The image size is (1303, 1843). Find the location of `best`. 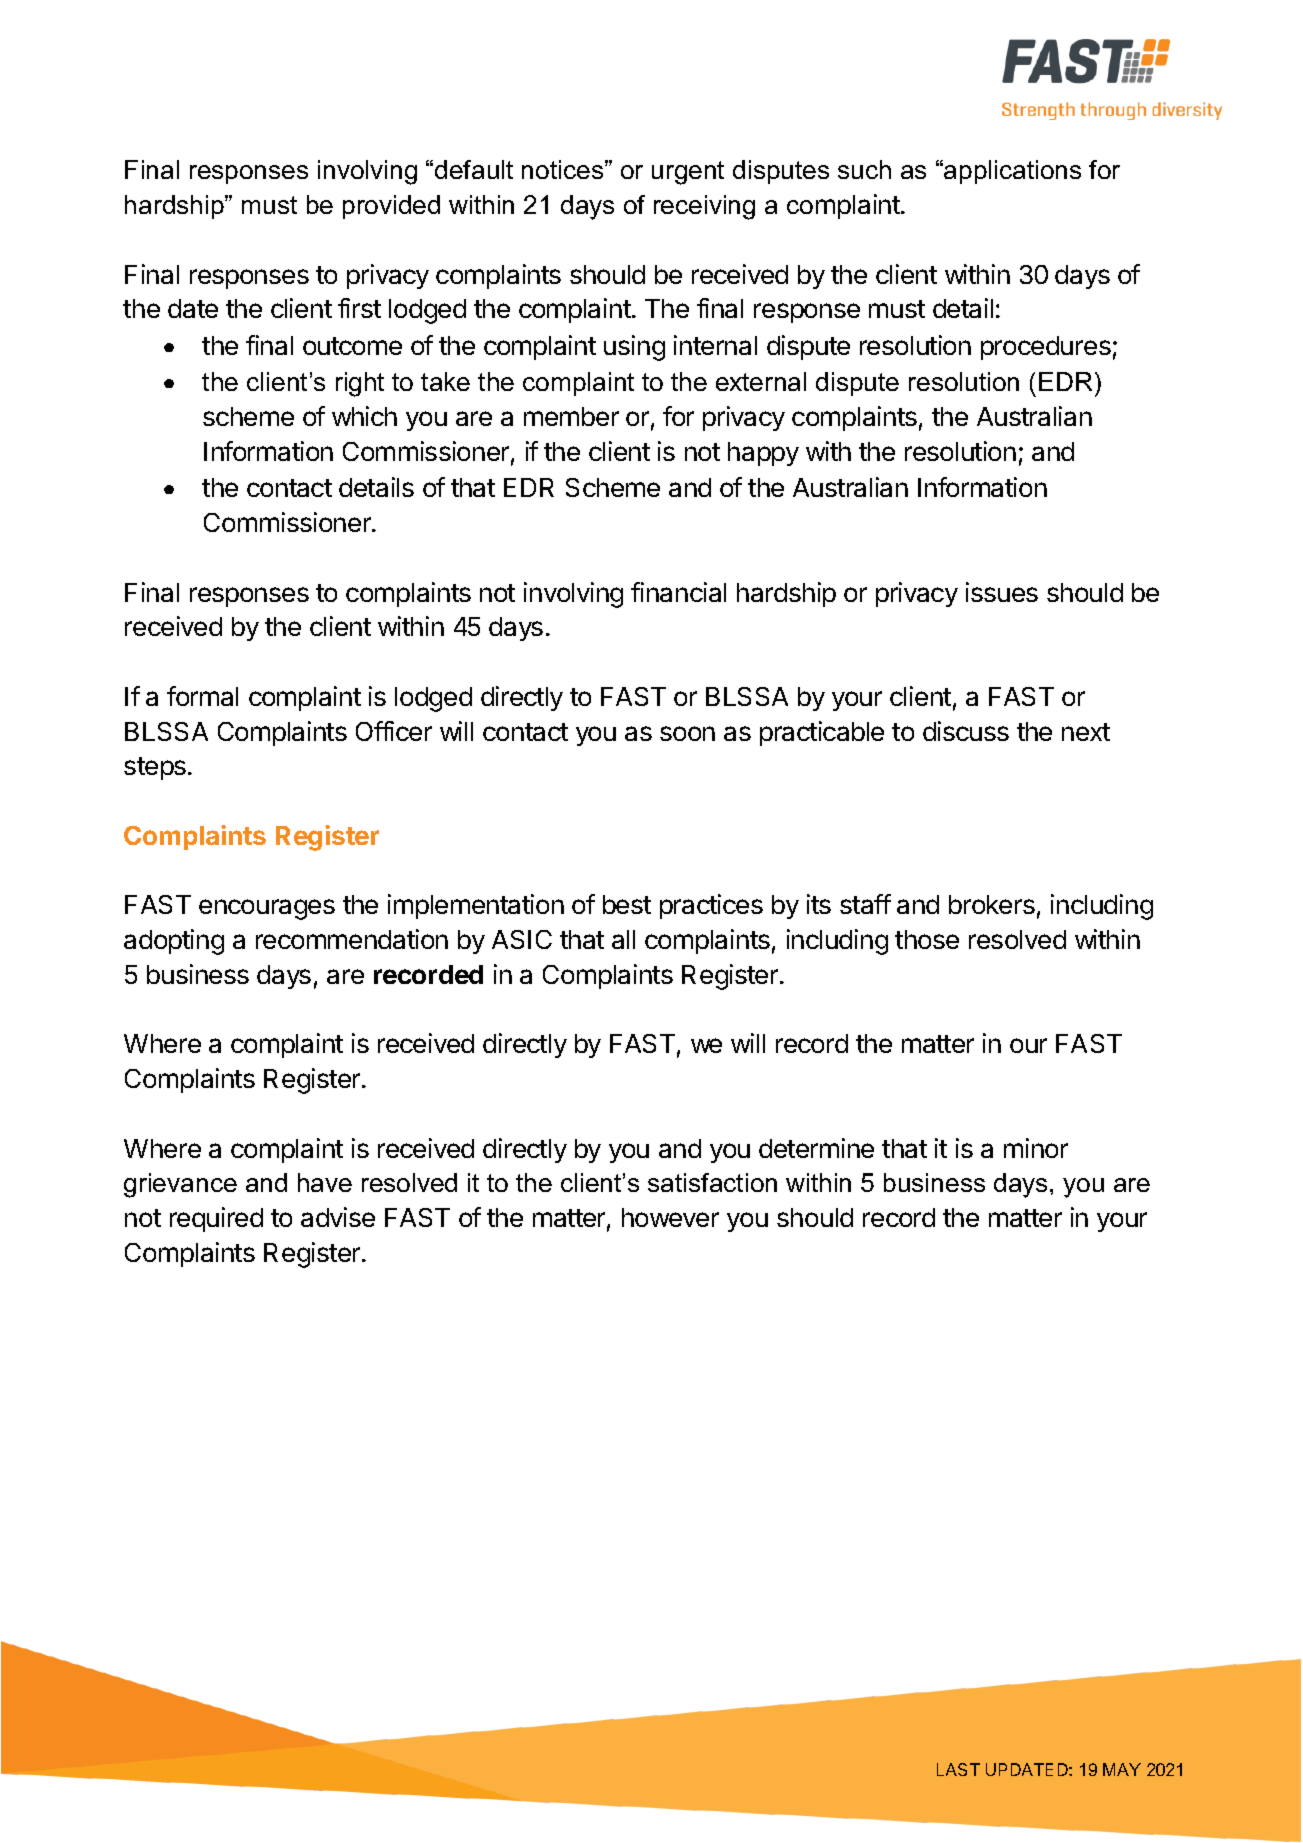

best is located at coordinates (627, 904).
